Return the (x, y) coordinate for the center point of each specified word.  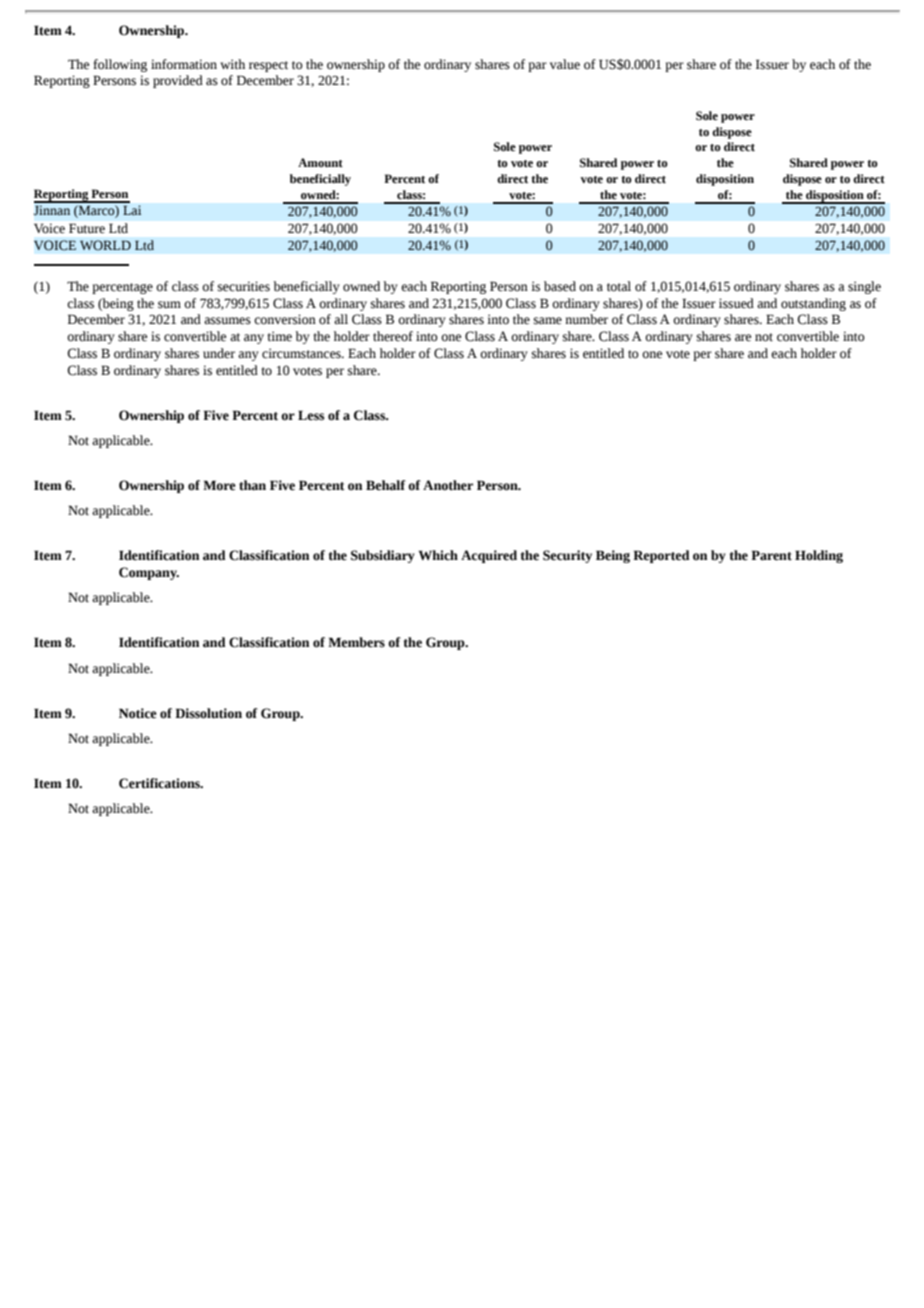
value (565, 64)
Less (311, 415)
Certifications (160, 783)
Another (448, 485)
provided (178, 81)
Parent (771, 555)
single (864, 287)
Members (356, 642)
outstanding (813, 304)
